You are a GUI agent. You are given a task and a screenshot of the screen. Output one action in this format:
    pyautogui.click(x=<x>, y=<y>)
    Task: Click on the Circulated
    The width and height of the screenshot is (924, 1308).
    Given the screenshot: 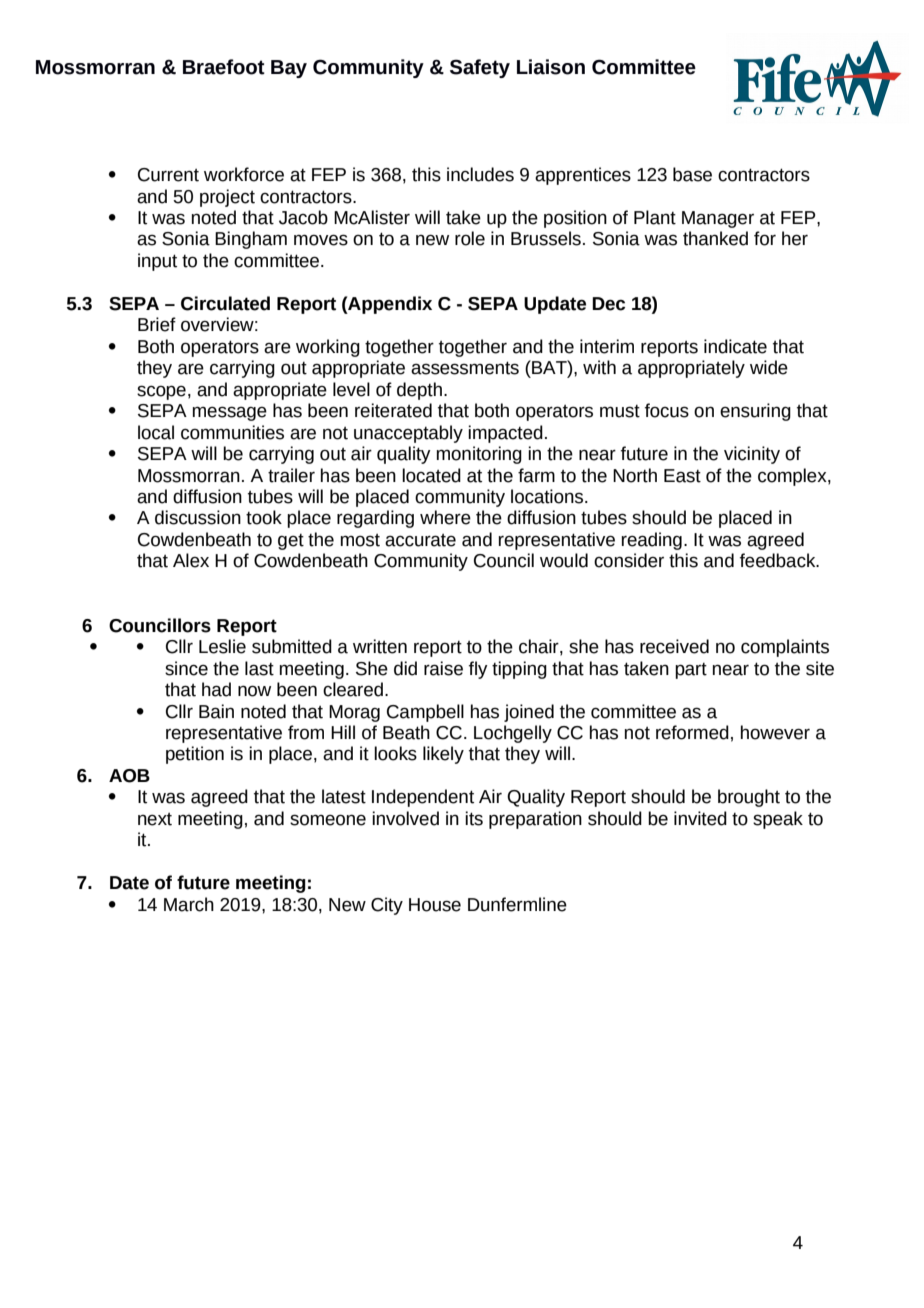 What is the action you would take?
    pyautogui.click(x=225, y=303)
